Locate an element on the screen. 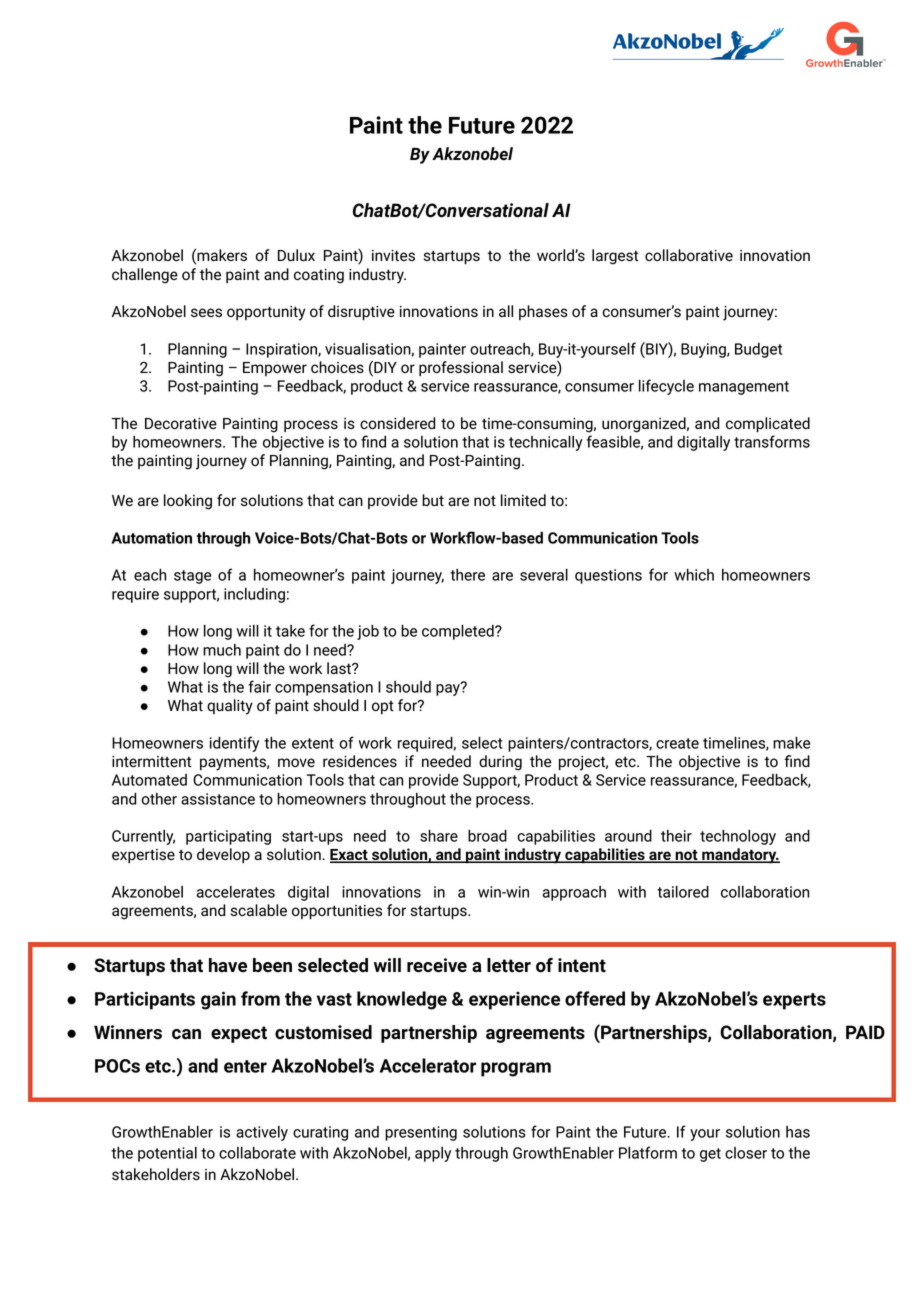 This screenshot has height=1307, width=924. sees is located at coordinates (206, 312).
